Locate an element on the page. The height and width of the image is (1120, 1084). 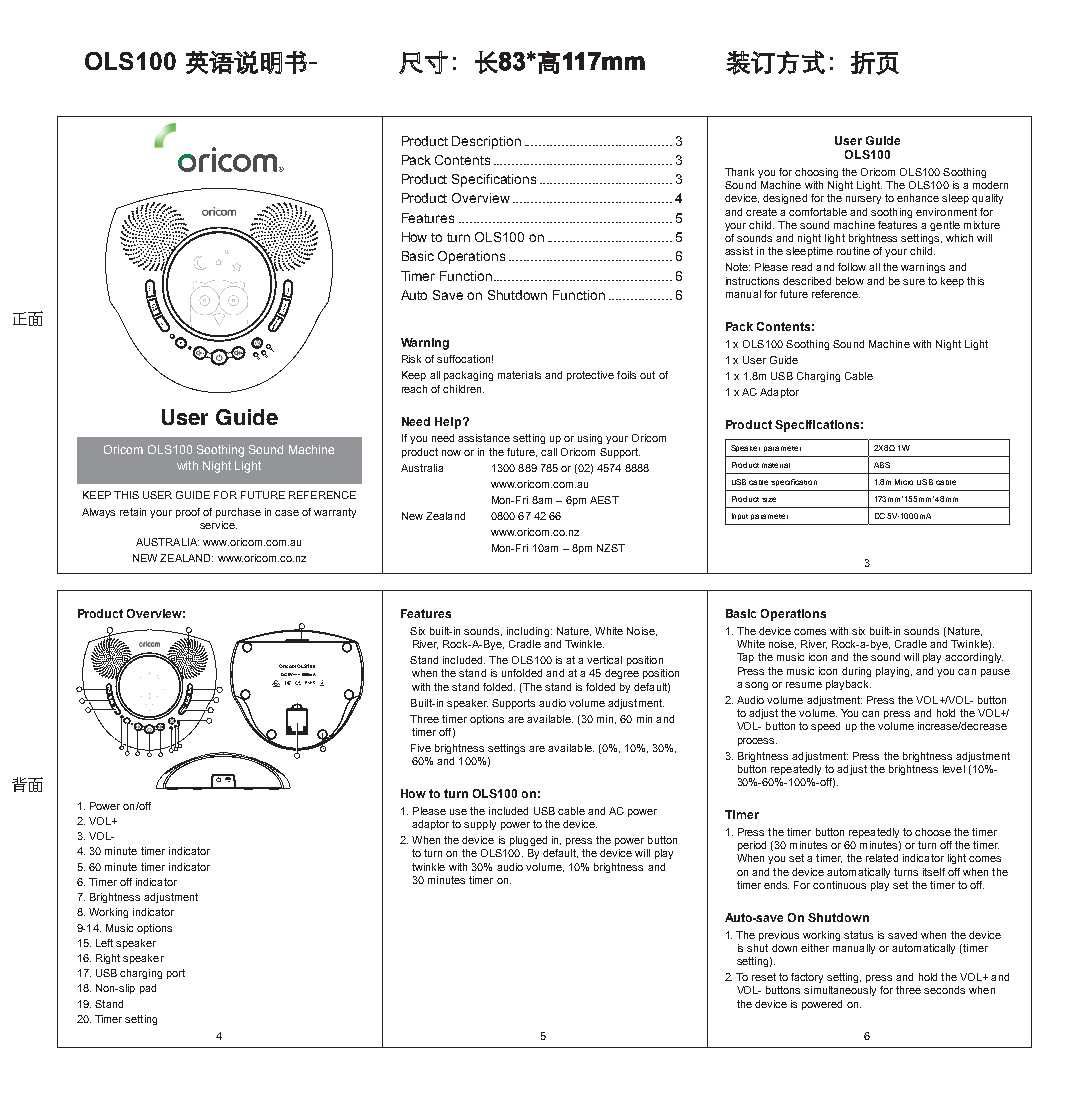
reset is located at coordinates (764, 977).
